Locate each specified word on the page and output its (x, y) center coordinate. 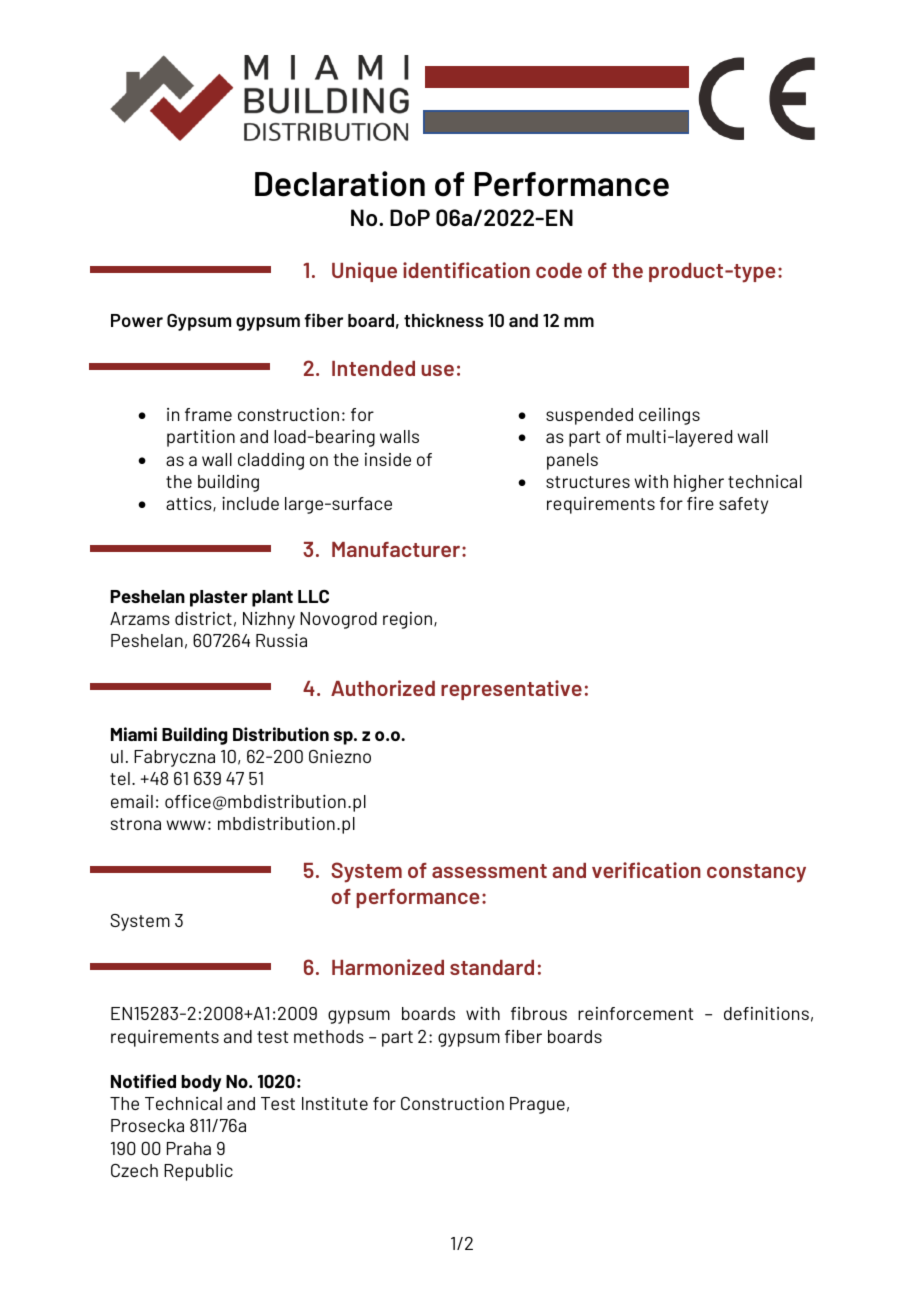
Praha (189, 1148)
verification (646, 870)
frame (208, 414)
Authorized (383, 688)
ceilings (669, 416)
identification (466, 270)
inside (388, 459)
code (559, 270)
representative (511, 690)
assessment (489, 871)
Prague (537, 1105)
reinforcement (635, 1013)
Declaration (340, 184)
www (186, 825)
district (203, 618)
